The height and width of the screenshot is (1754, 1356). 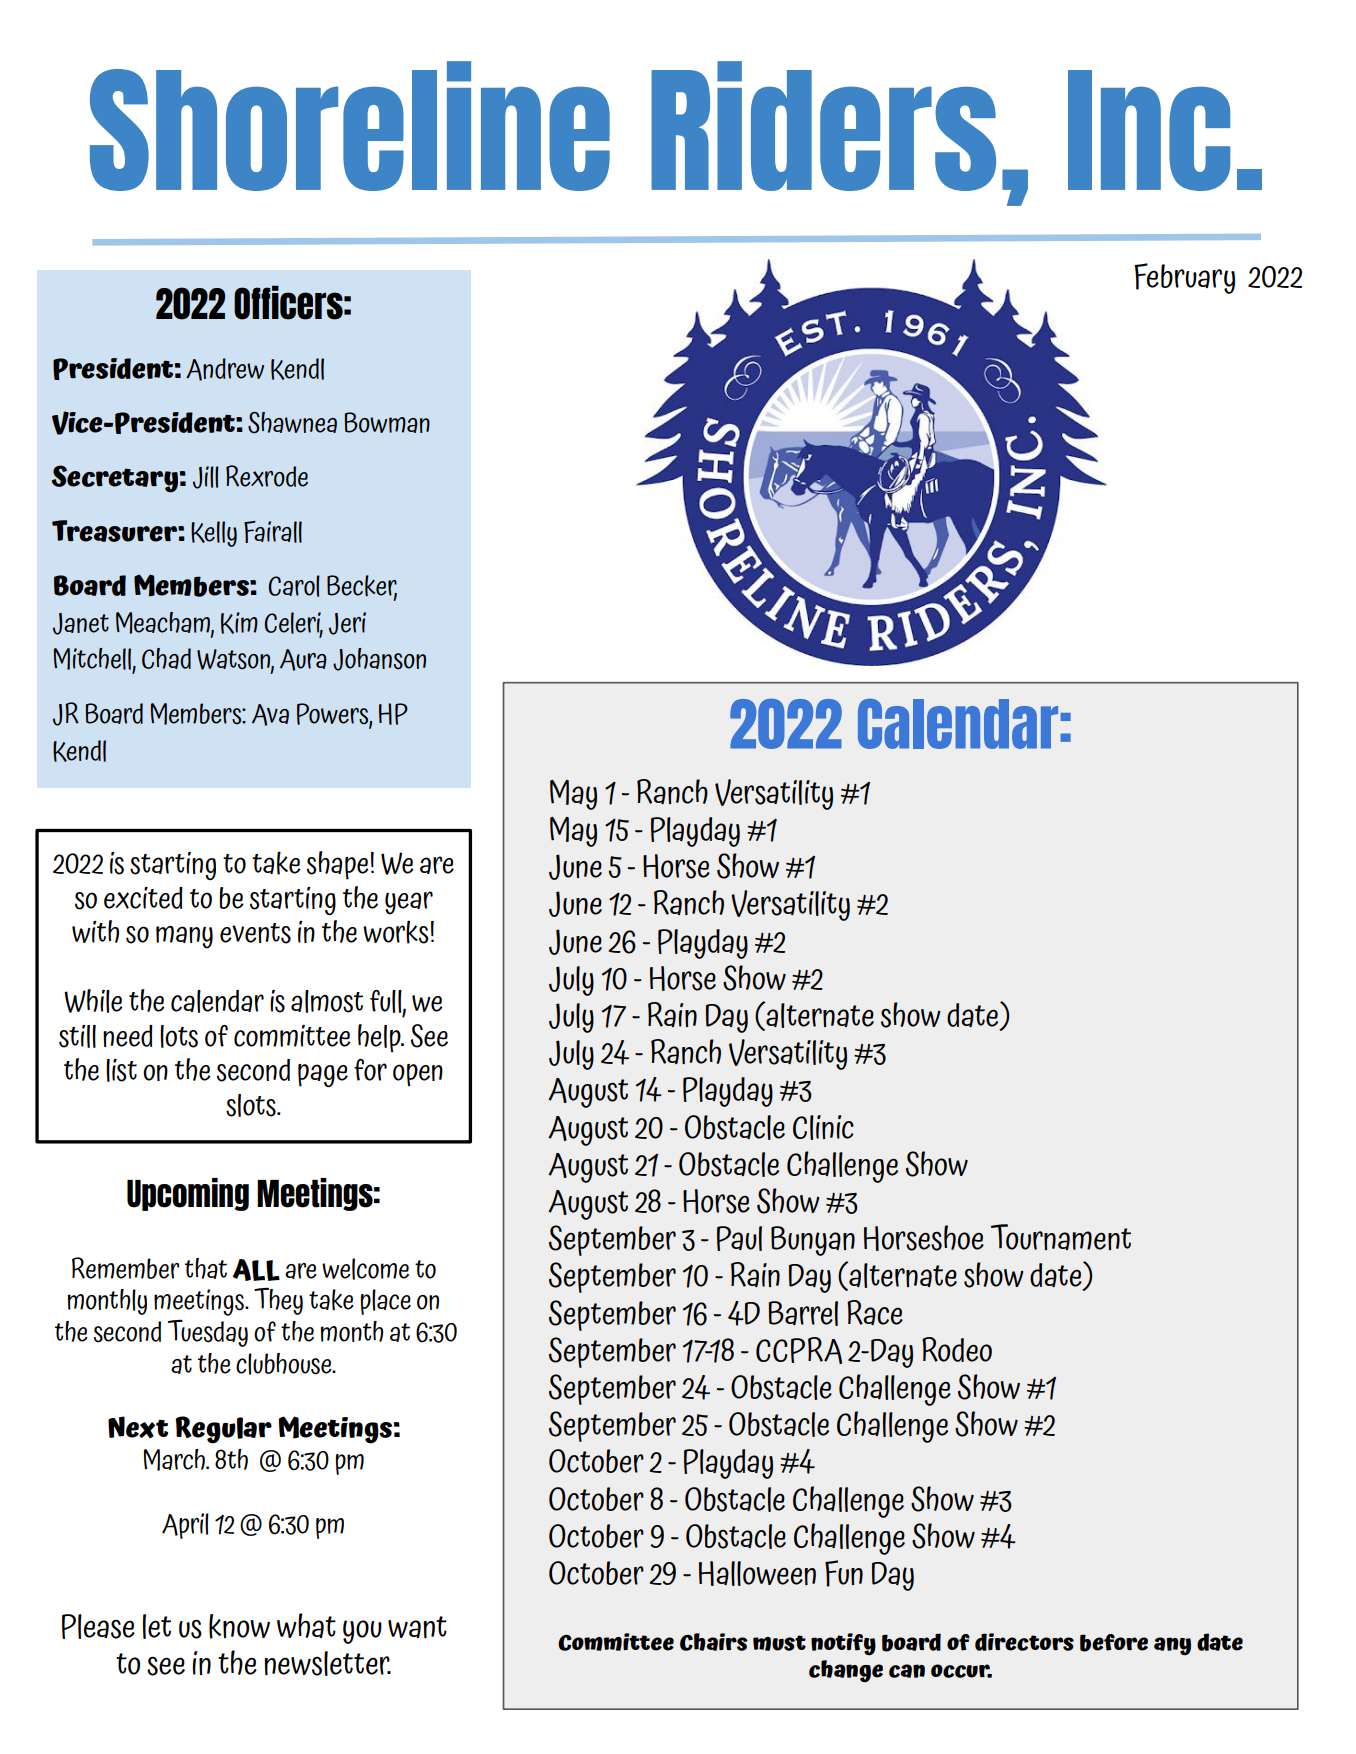 I want to click on Jill, so click(x=206, y=477).
